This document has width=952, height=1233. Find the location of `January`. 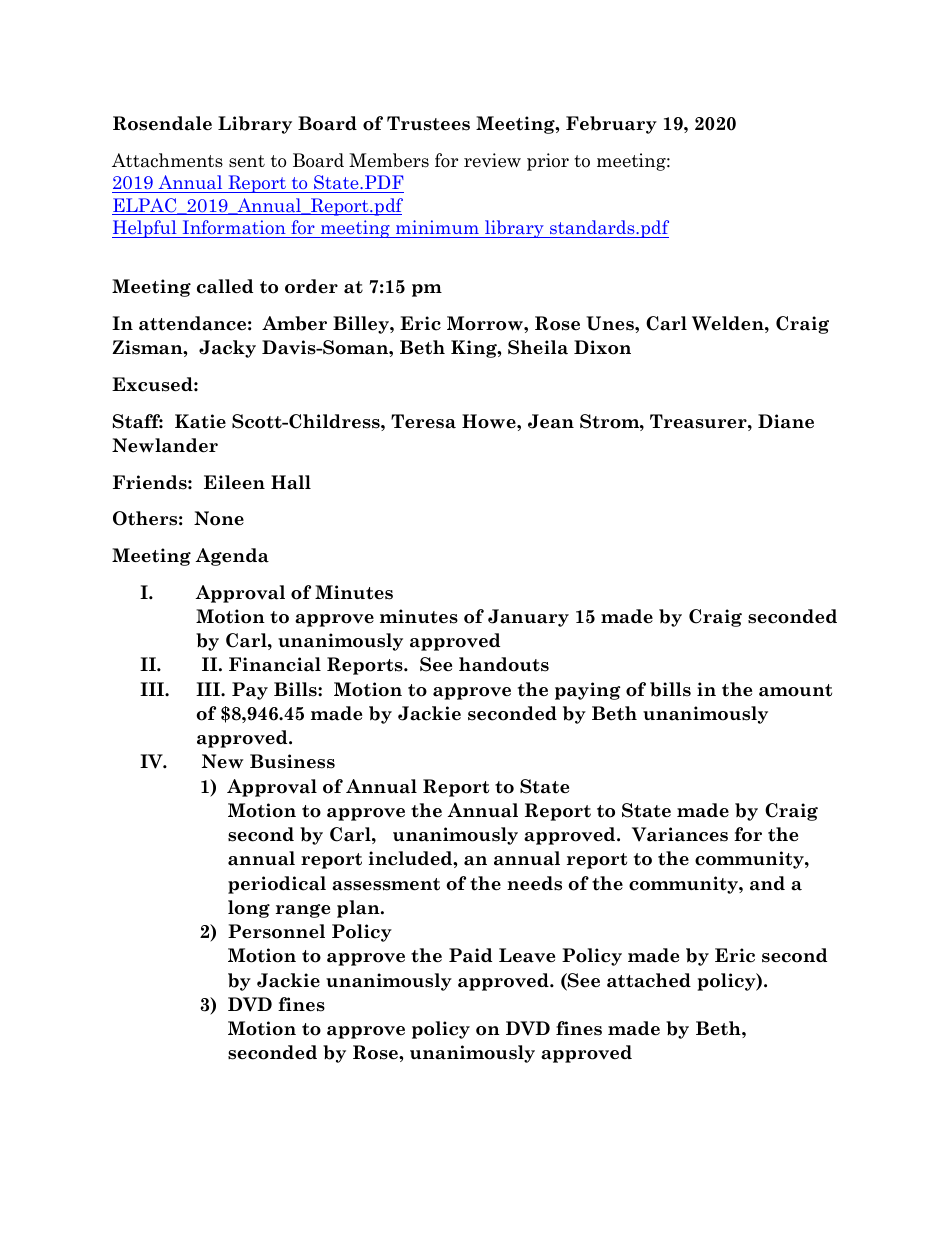

January is located at coordinates (528, 618).
